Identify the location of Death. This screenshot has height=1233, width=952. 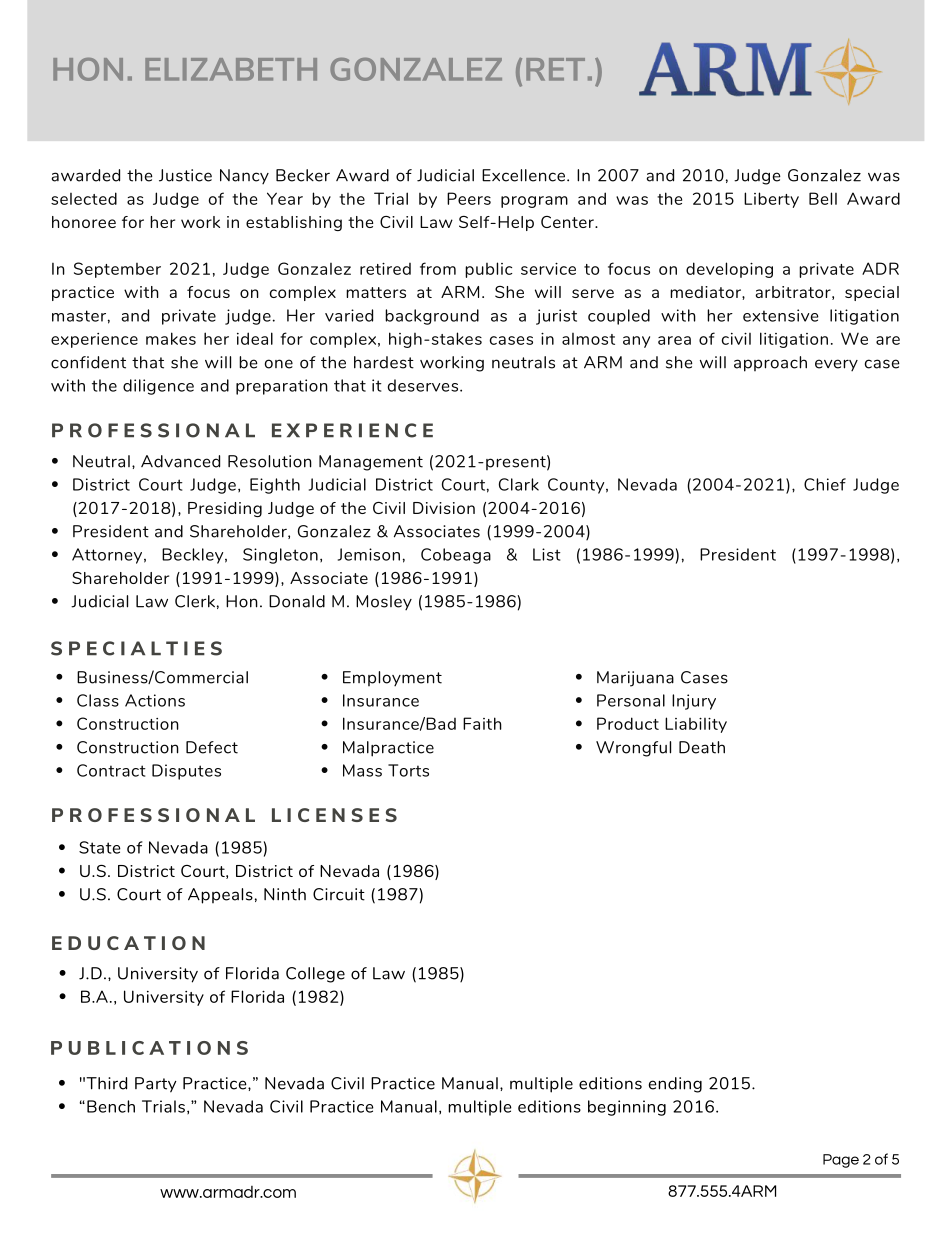
(702, 747).
